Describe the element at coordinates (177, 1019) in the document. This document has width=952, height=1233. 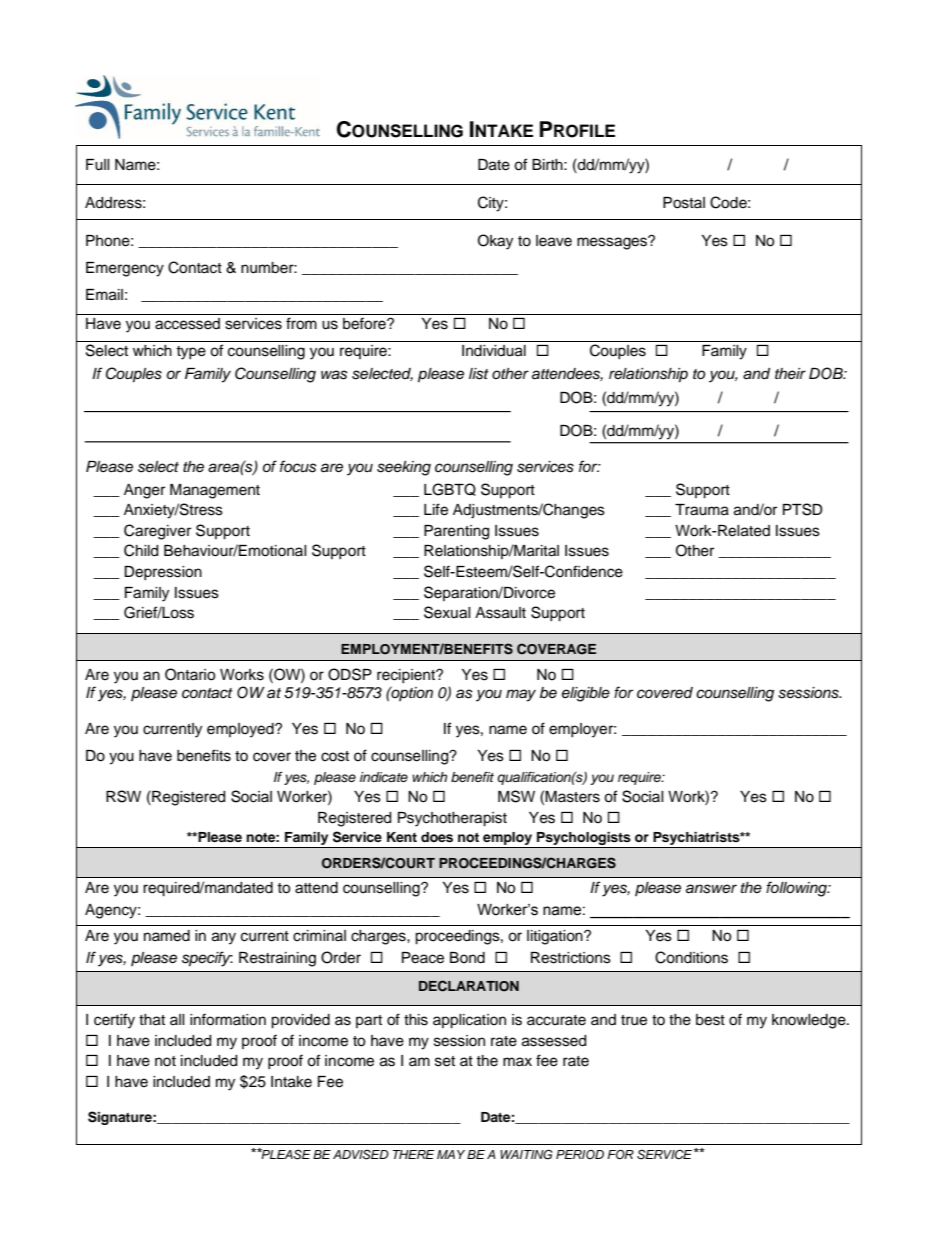
I see `all` at that location.
